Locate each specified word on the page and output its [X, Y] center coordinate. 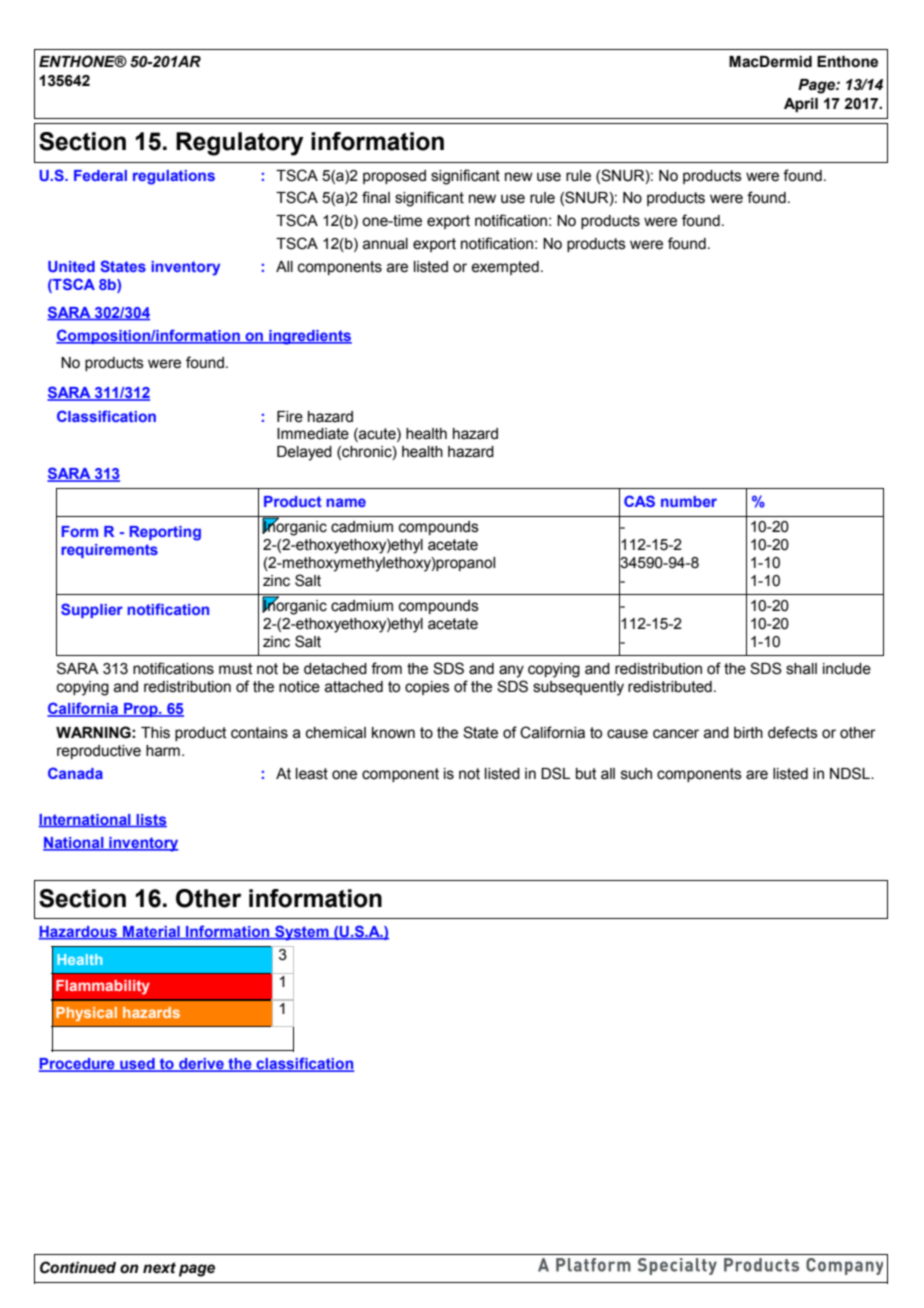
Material [151, 933]
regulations [174, 177]
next [159, 1268]
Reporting [165, 533]
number [689, 501]
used [137, 1065]
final [376, 197]
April [801, 105]
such [636, 774]
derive [201, 1065]
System [302, 933]
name [346, 502]
